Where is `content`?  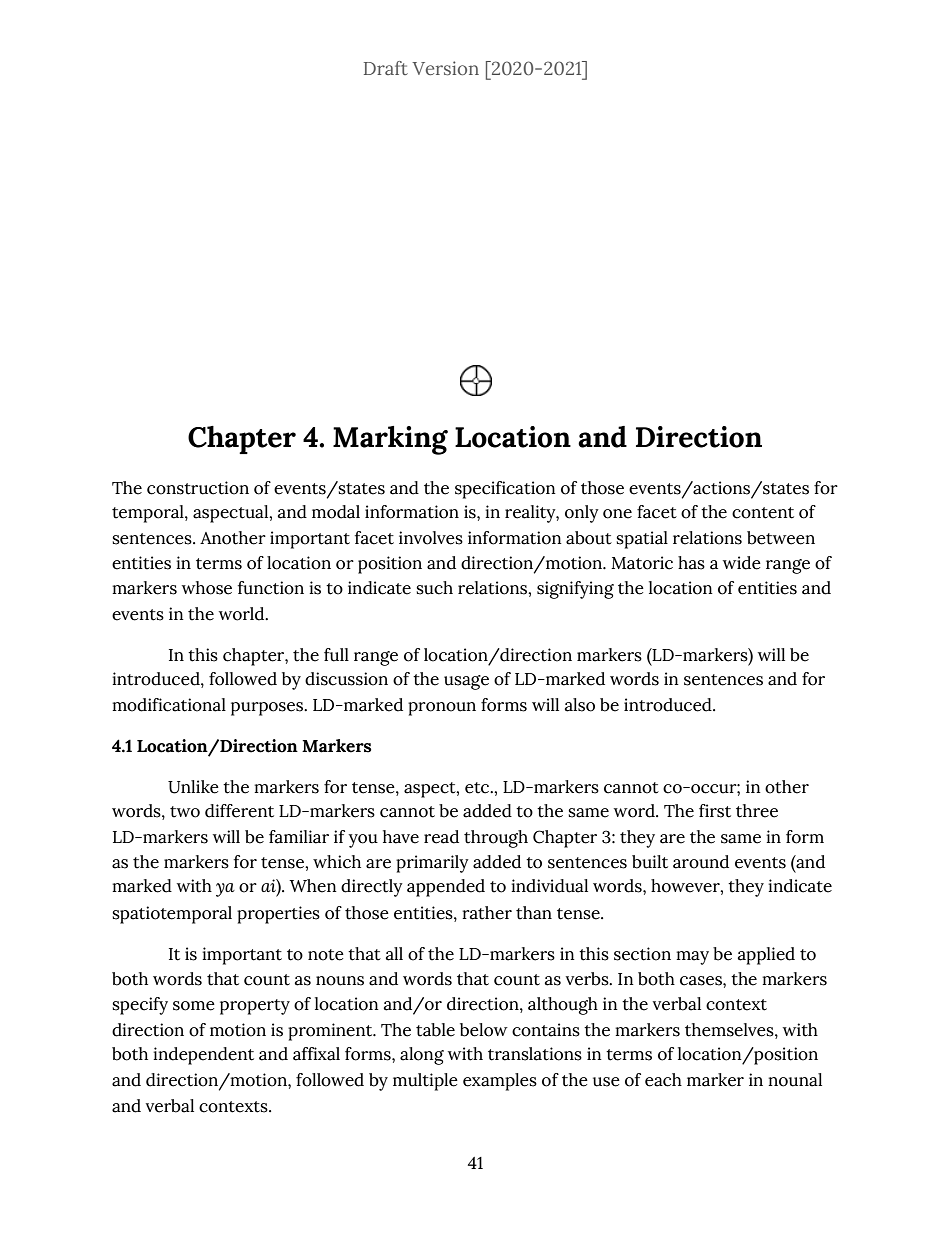
content is located at coordinates (763, 513).
